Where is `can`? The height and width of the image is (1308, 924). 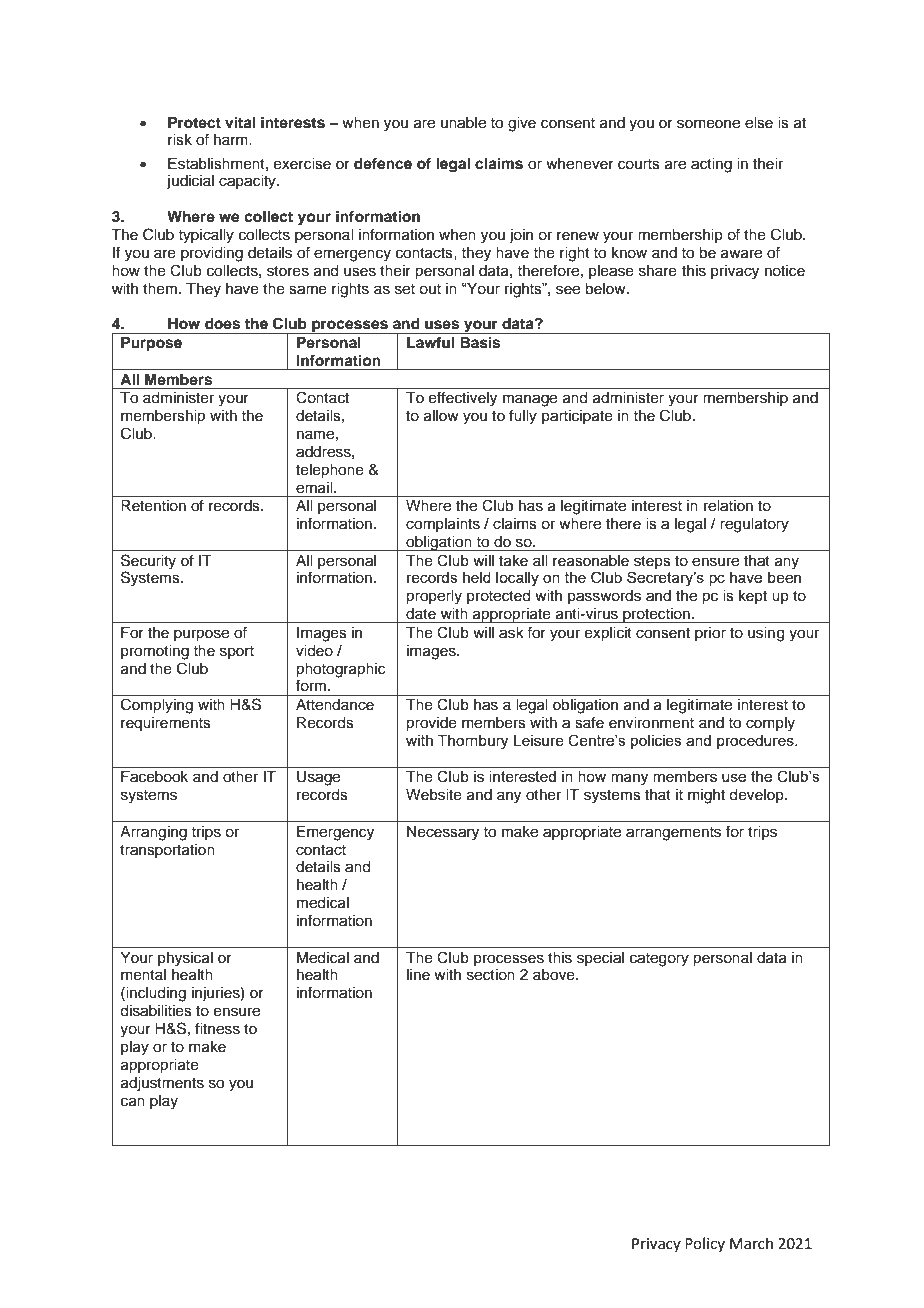
can is located at coordinates (133, 1102).
